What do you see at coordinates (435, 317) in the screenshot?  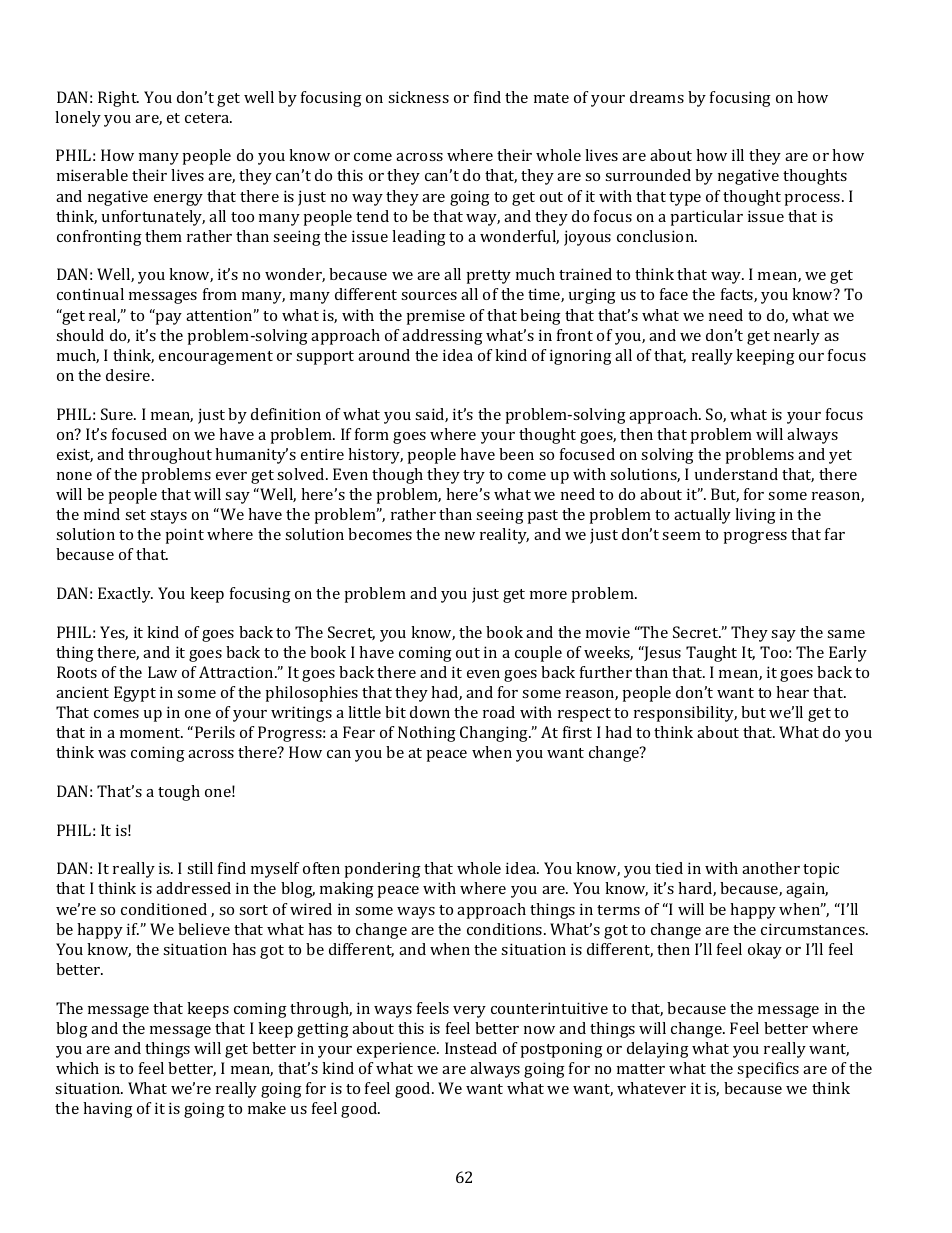 I see `premise` at bounding box center [435, 317].
